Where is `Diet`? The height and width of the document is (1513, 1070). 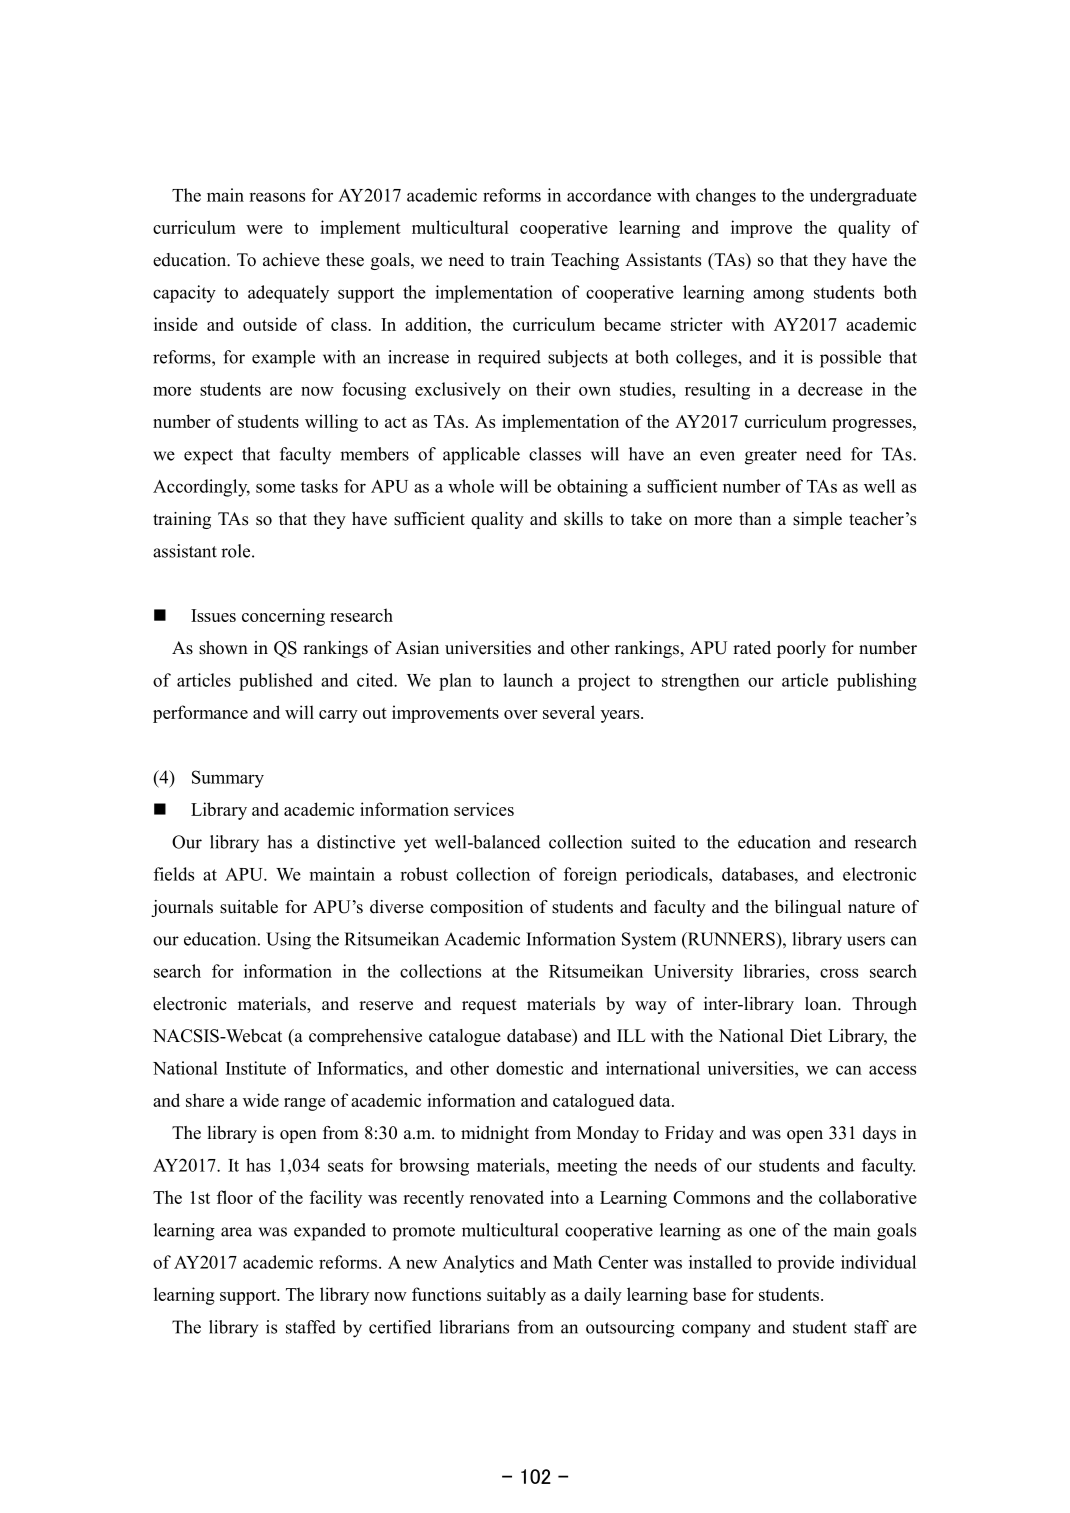 Diet is located at coordinates (806, 1036).
